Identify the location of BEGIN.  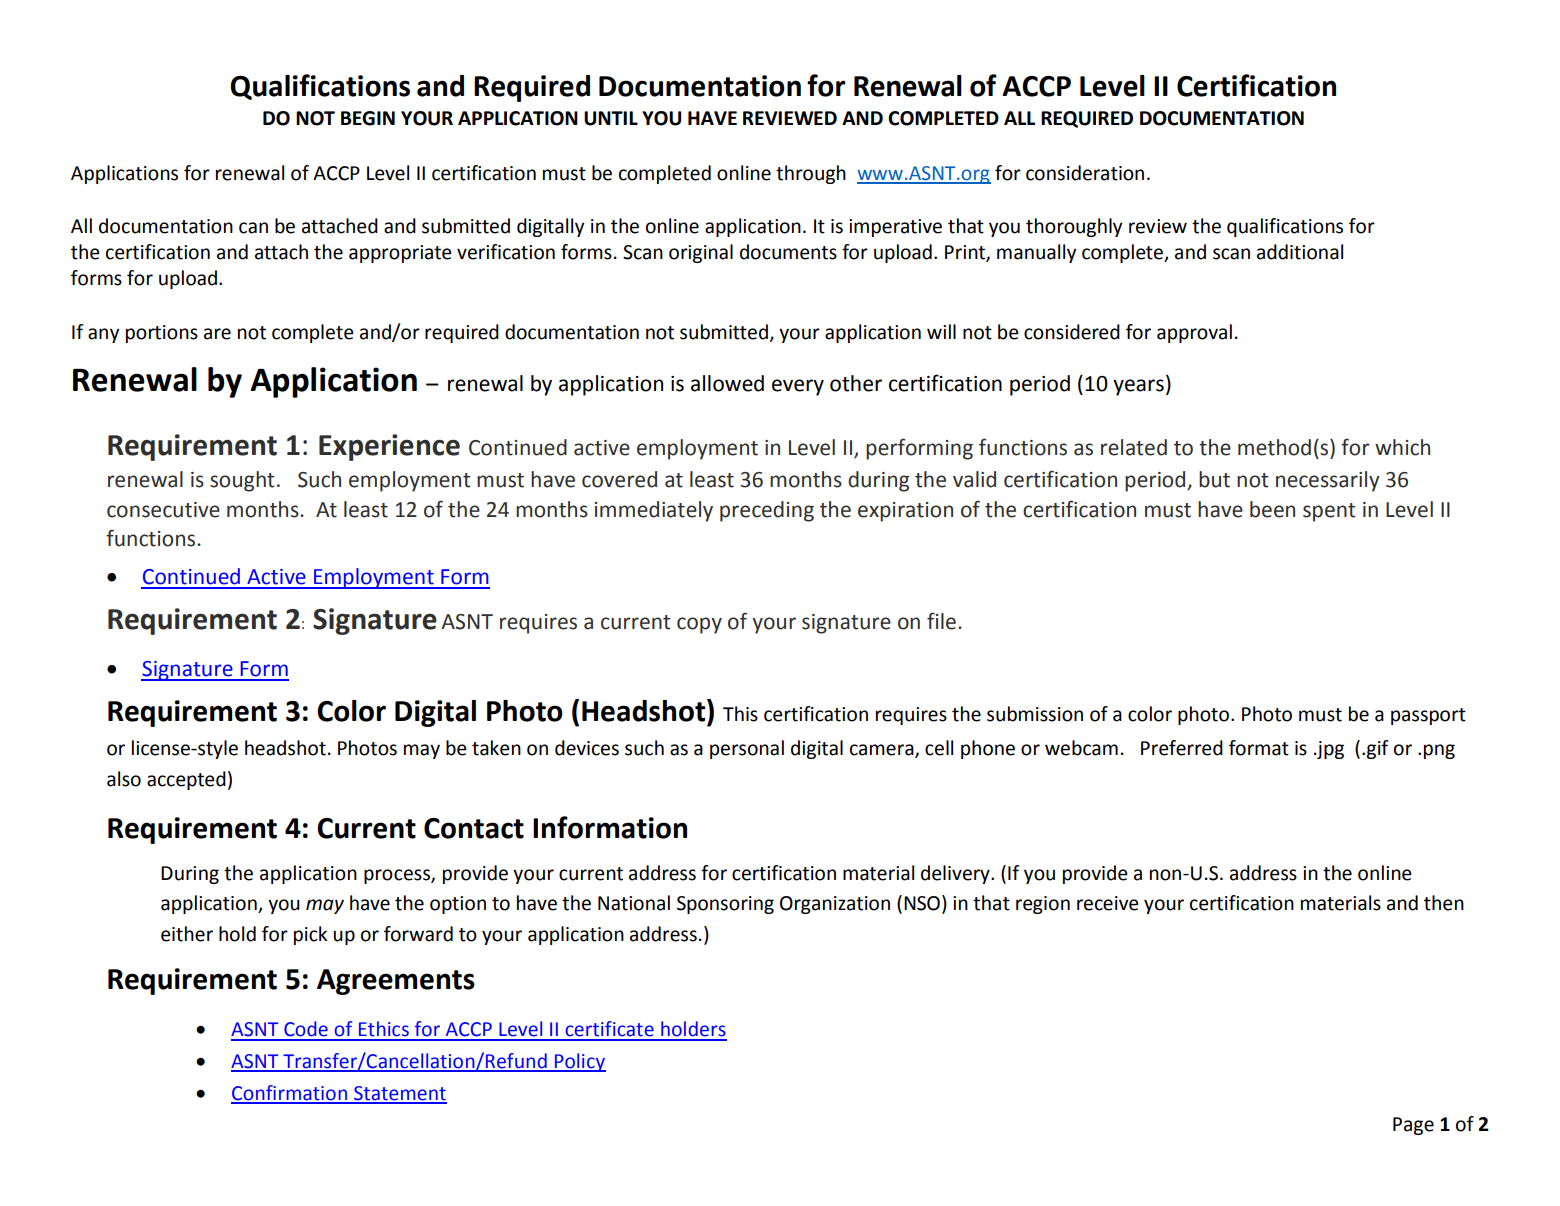
(368, 118).
